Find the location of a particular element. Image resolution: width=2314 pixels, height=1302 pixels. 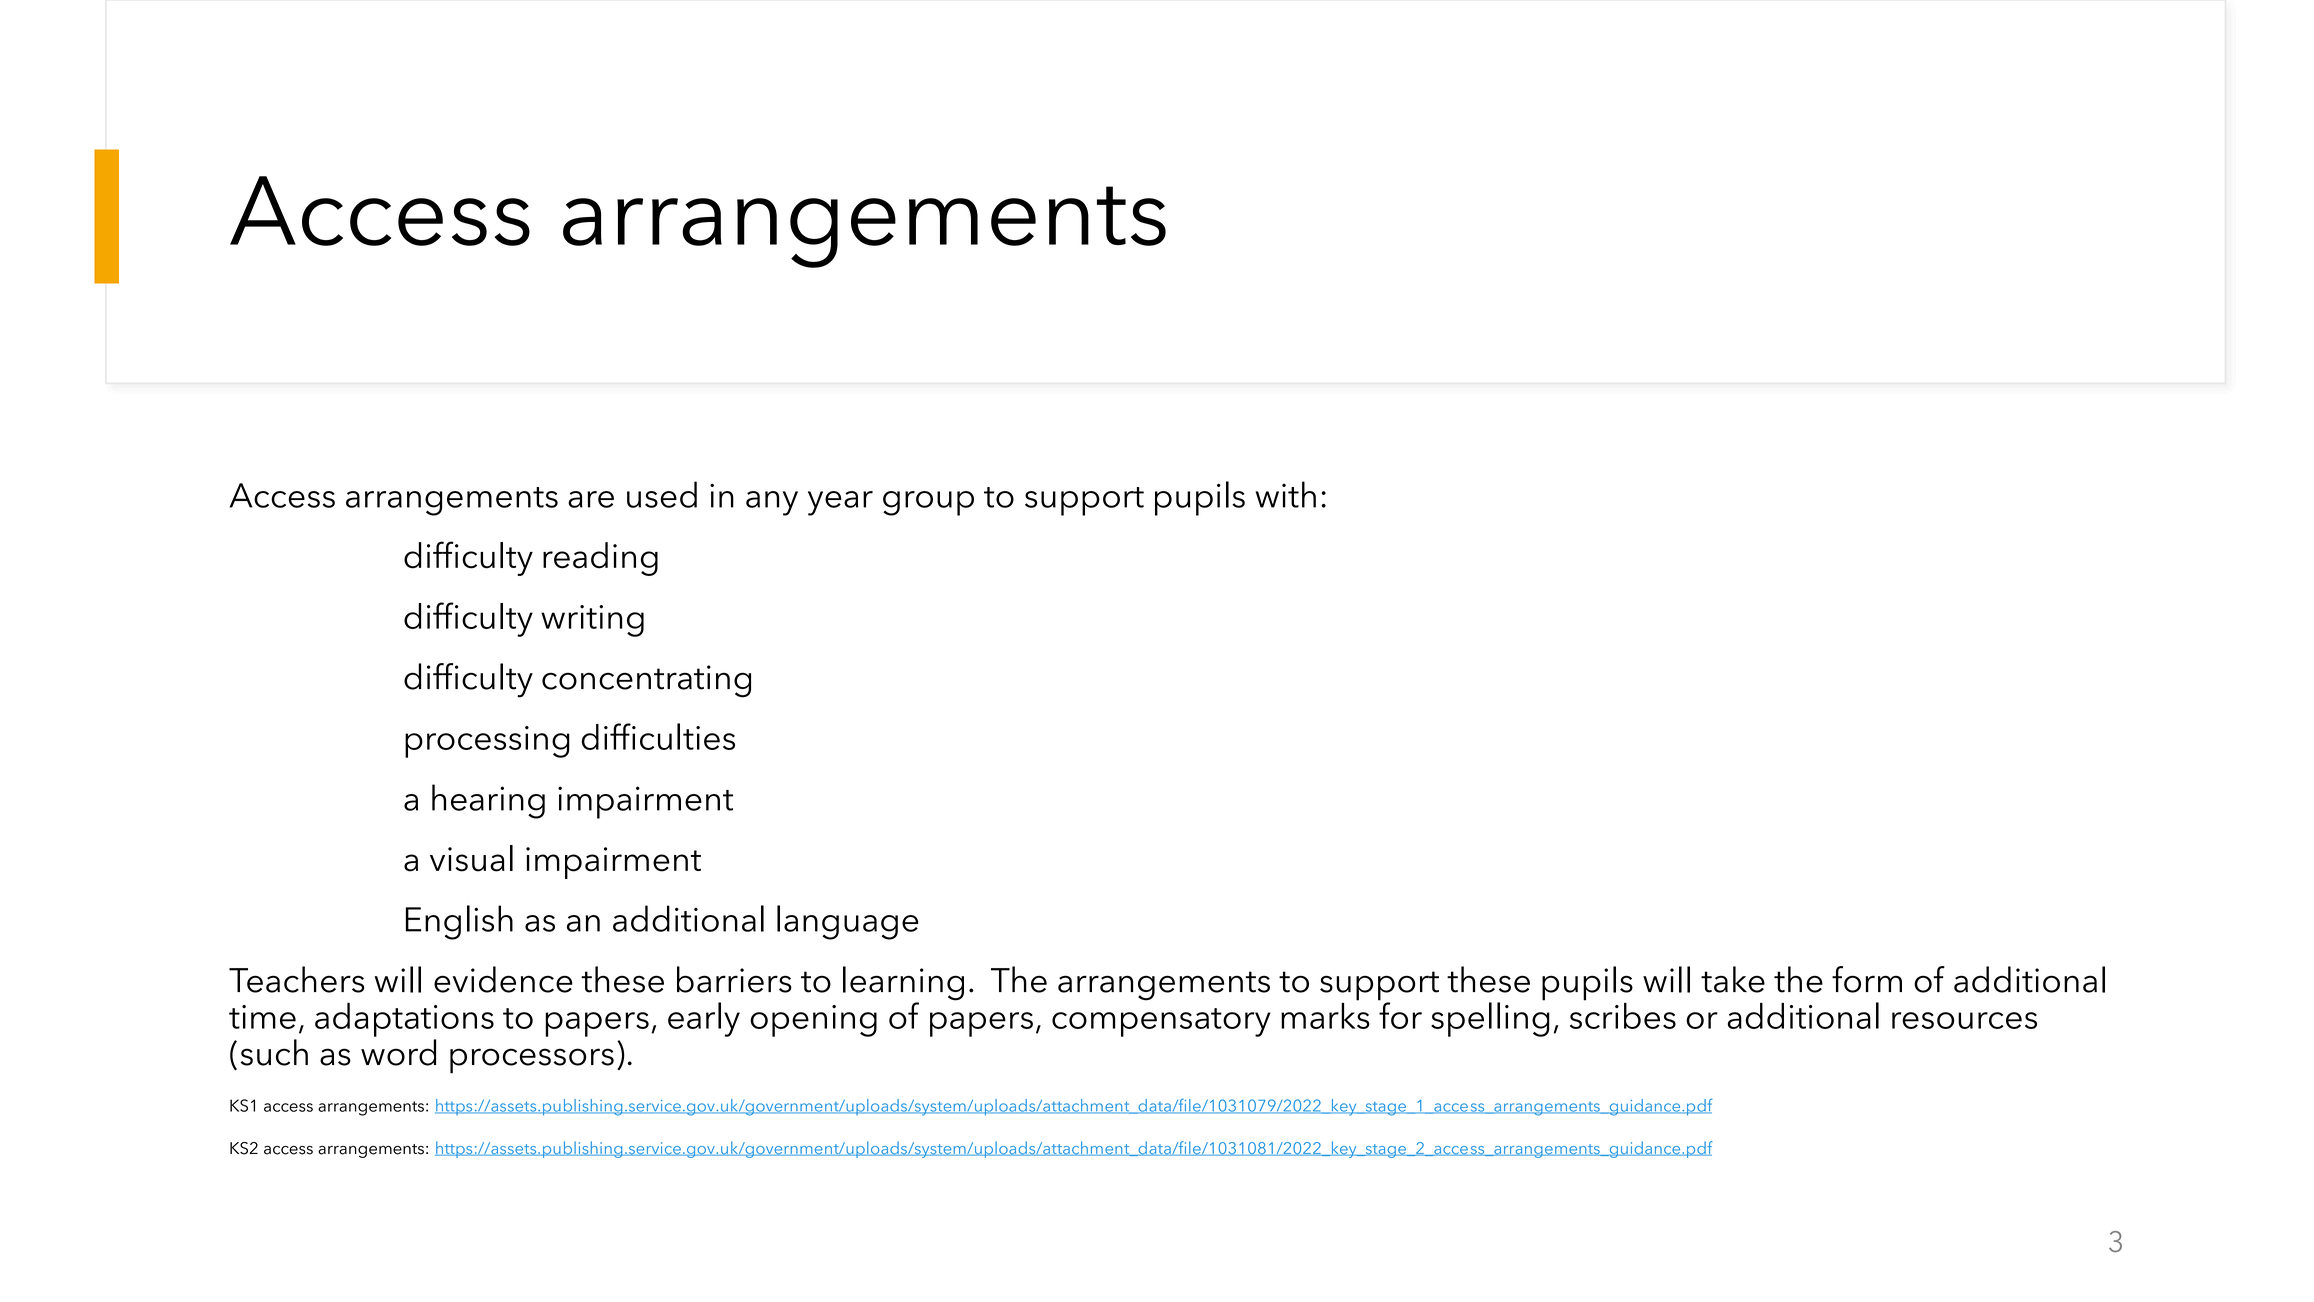

hearing is located at coordinates (488, 801).
